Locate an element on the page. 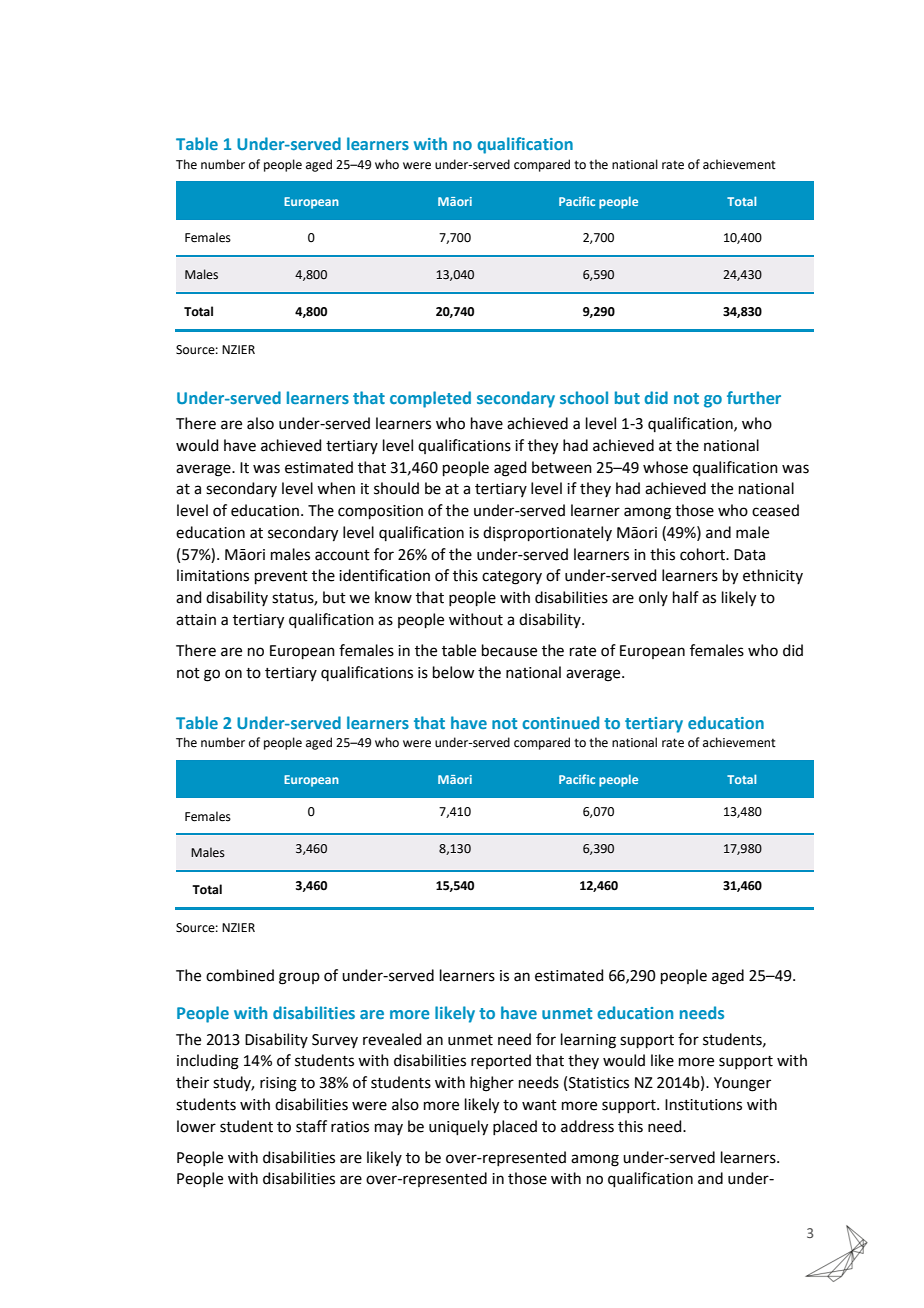 The width and height of the document is (924, 1308). Institutions is located at coordinates (703, 1105).
